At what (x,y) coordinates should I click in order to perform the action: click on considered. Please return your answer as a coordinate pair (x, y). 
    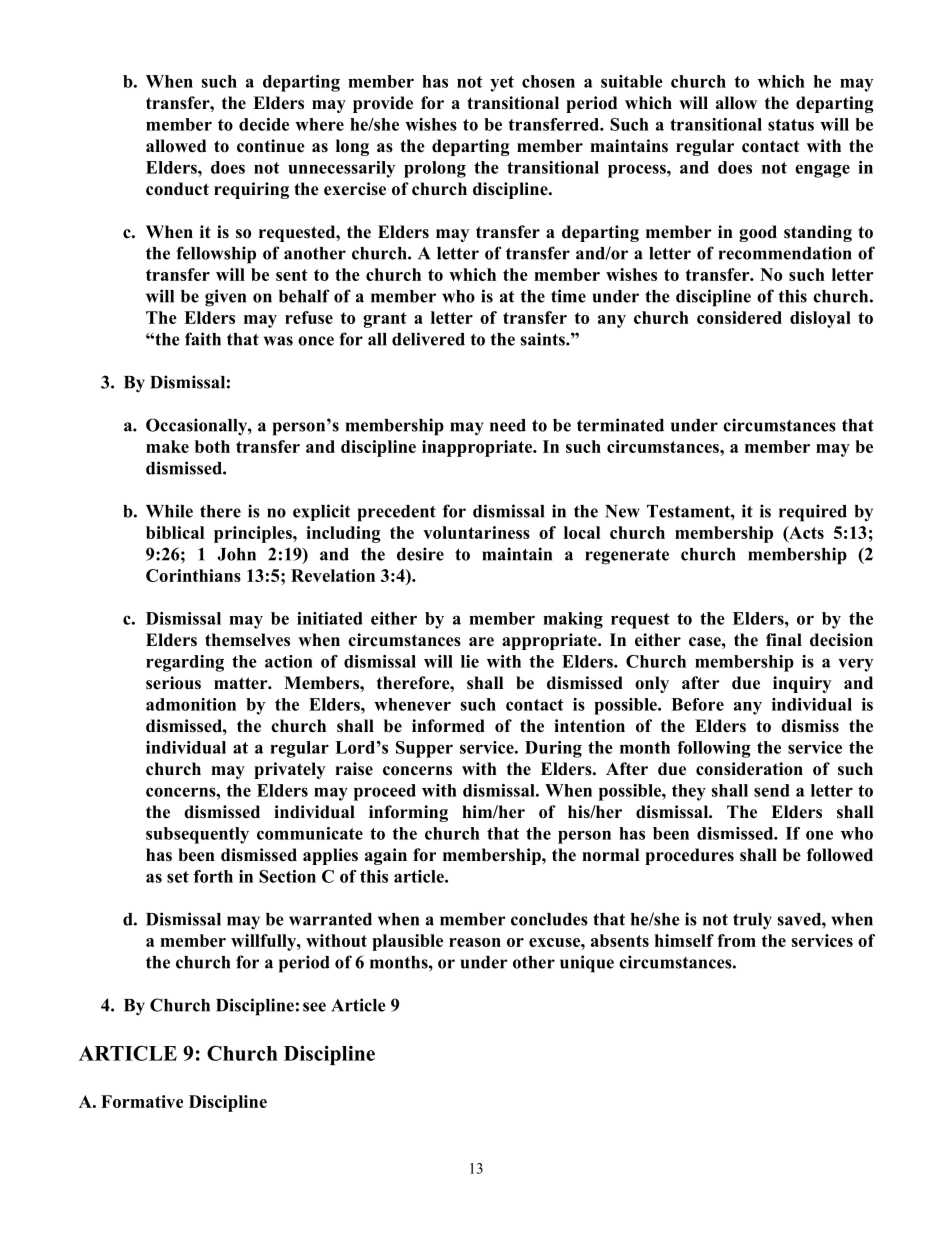
    Looking at the image, I should click on (739, 317).
